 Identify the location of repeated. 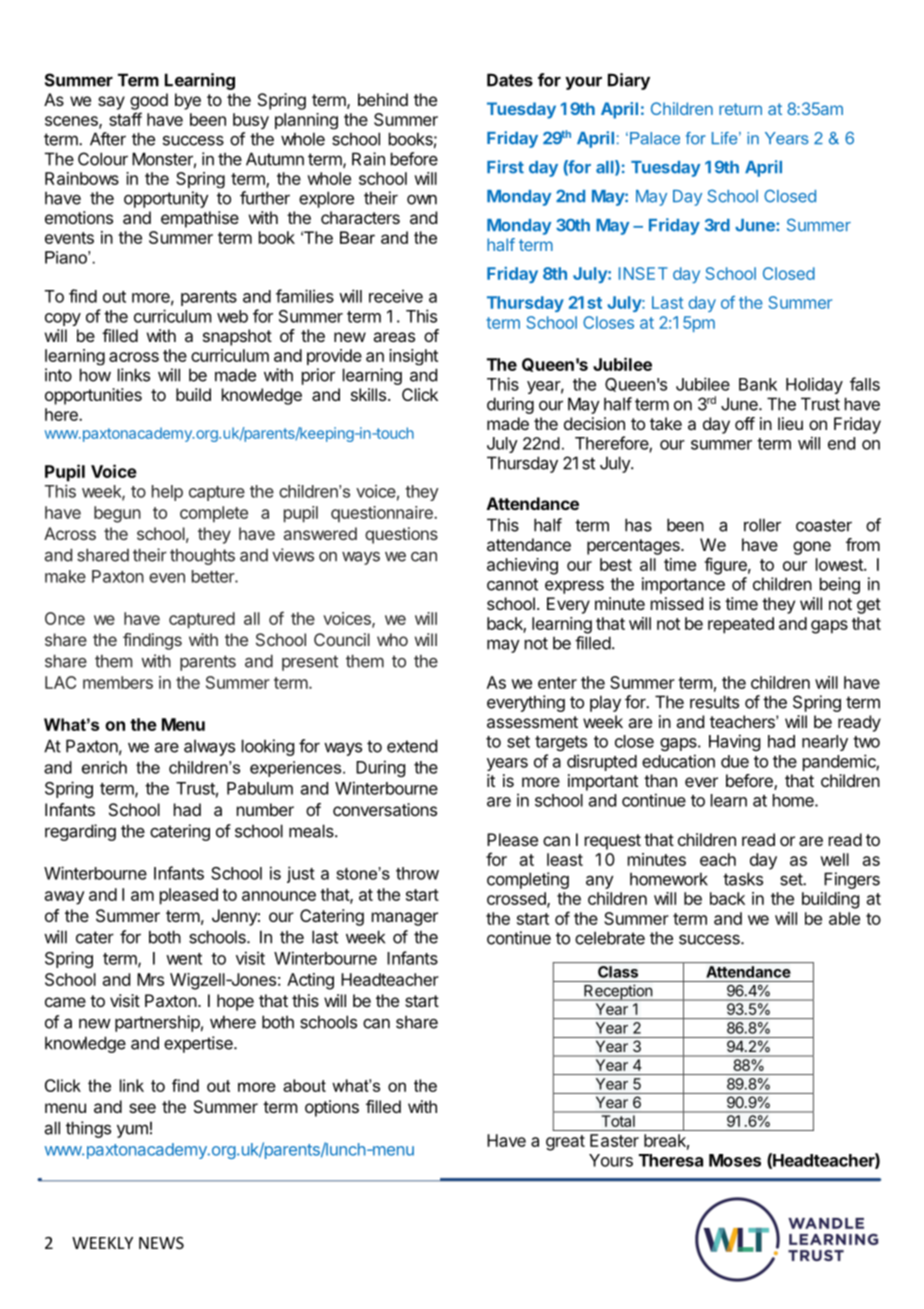
(741, 625).
